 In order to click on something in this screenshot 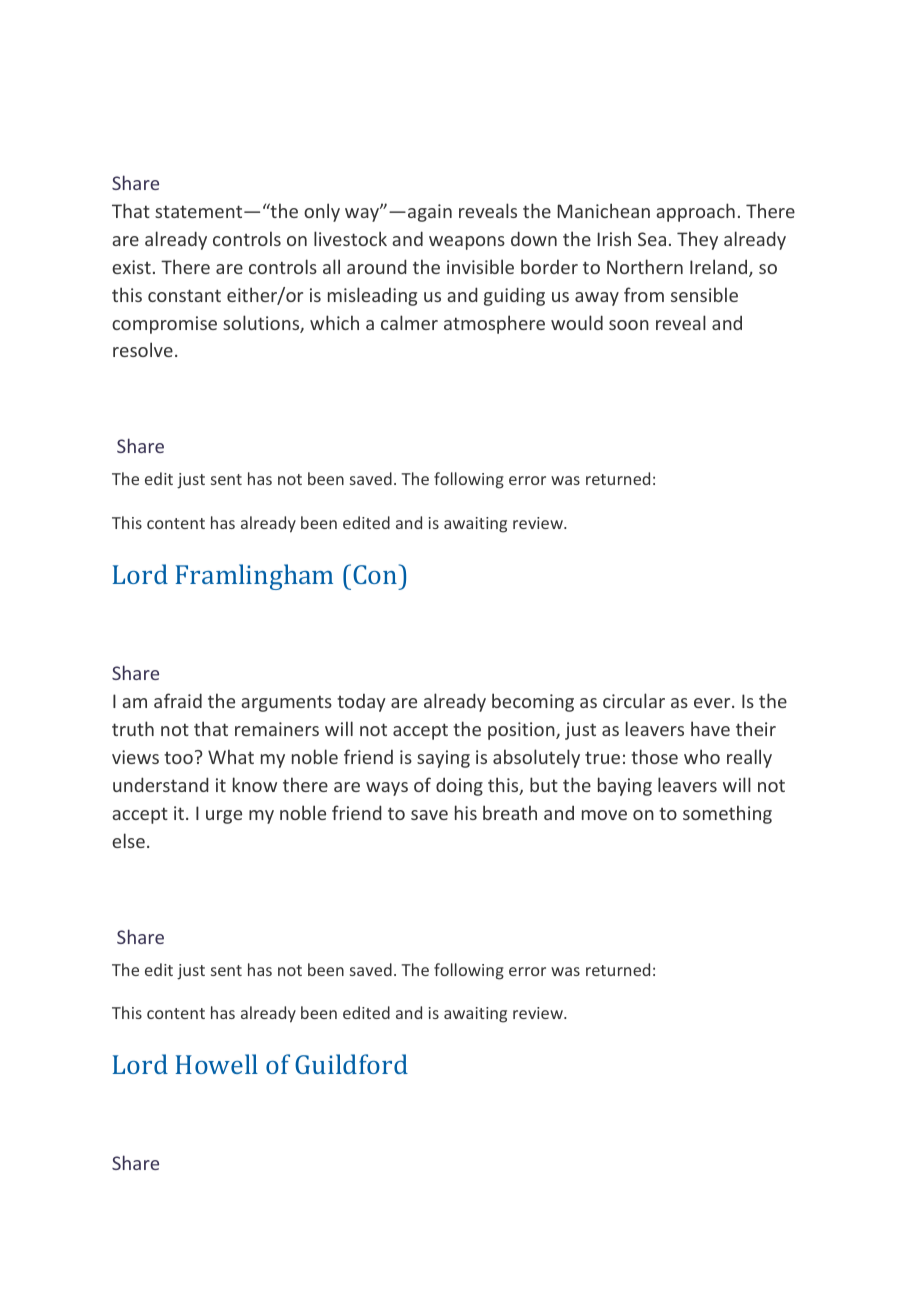, I will do `click(727, 814)`.
